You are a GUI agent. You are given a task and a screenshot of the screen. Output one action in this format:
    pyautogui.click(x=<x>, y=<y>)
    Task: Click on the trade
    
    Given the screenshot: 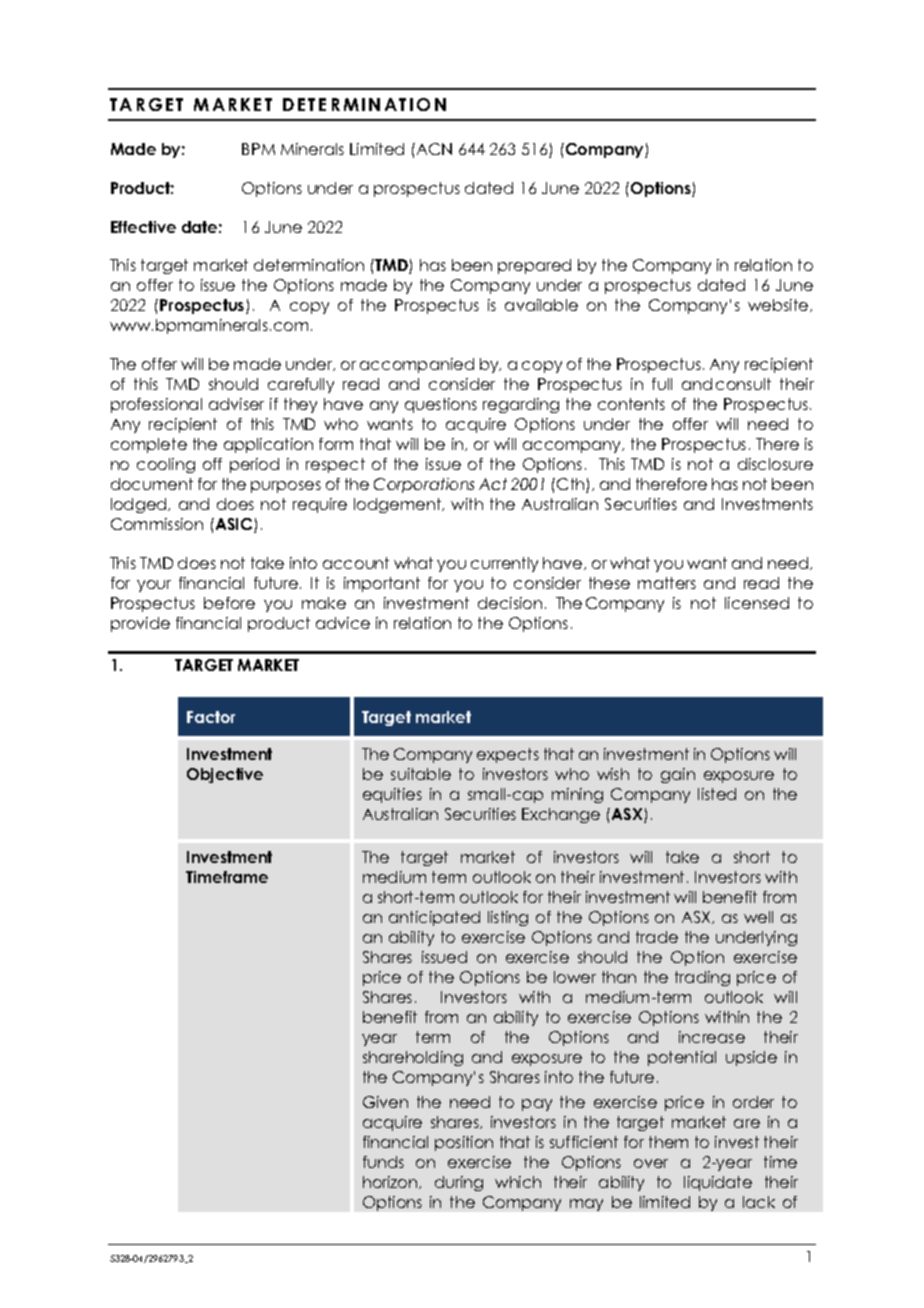 What is the action you would take?
    pyautogui.click(x=657, y=937)
